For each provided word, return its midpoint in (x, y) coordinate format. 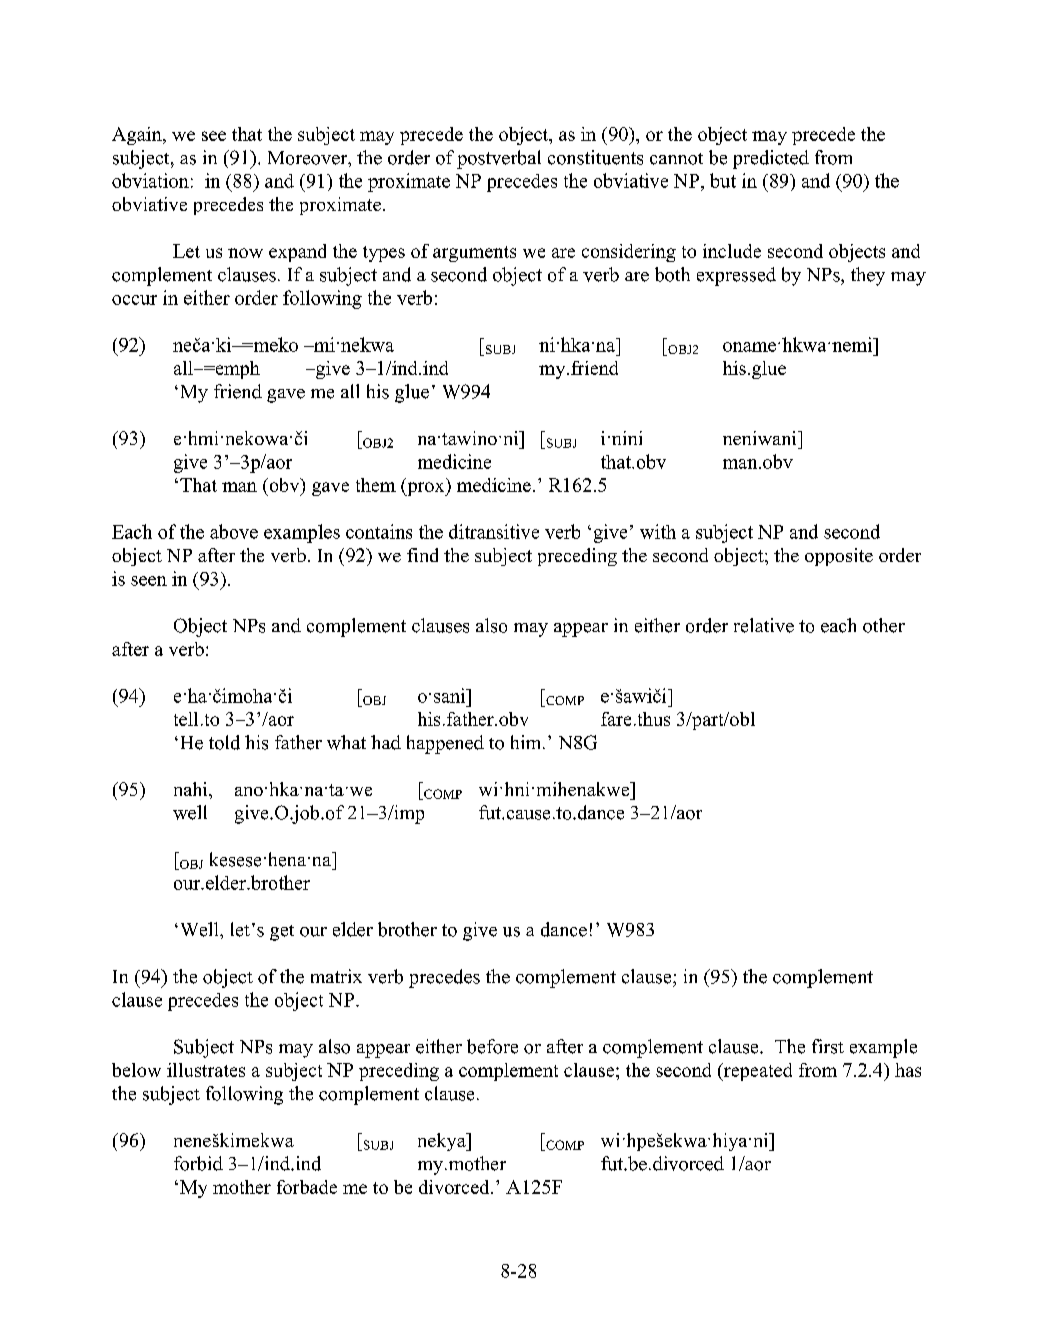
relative (764, 625)
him (527, 742)
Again (138, 136)
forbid (198, 1163)
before (492, 1046)
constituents (595, 157)
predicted (771, 159)
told (224, 742)
